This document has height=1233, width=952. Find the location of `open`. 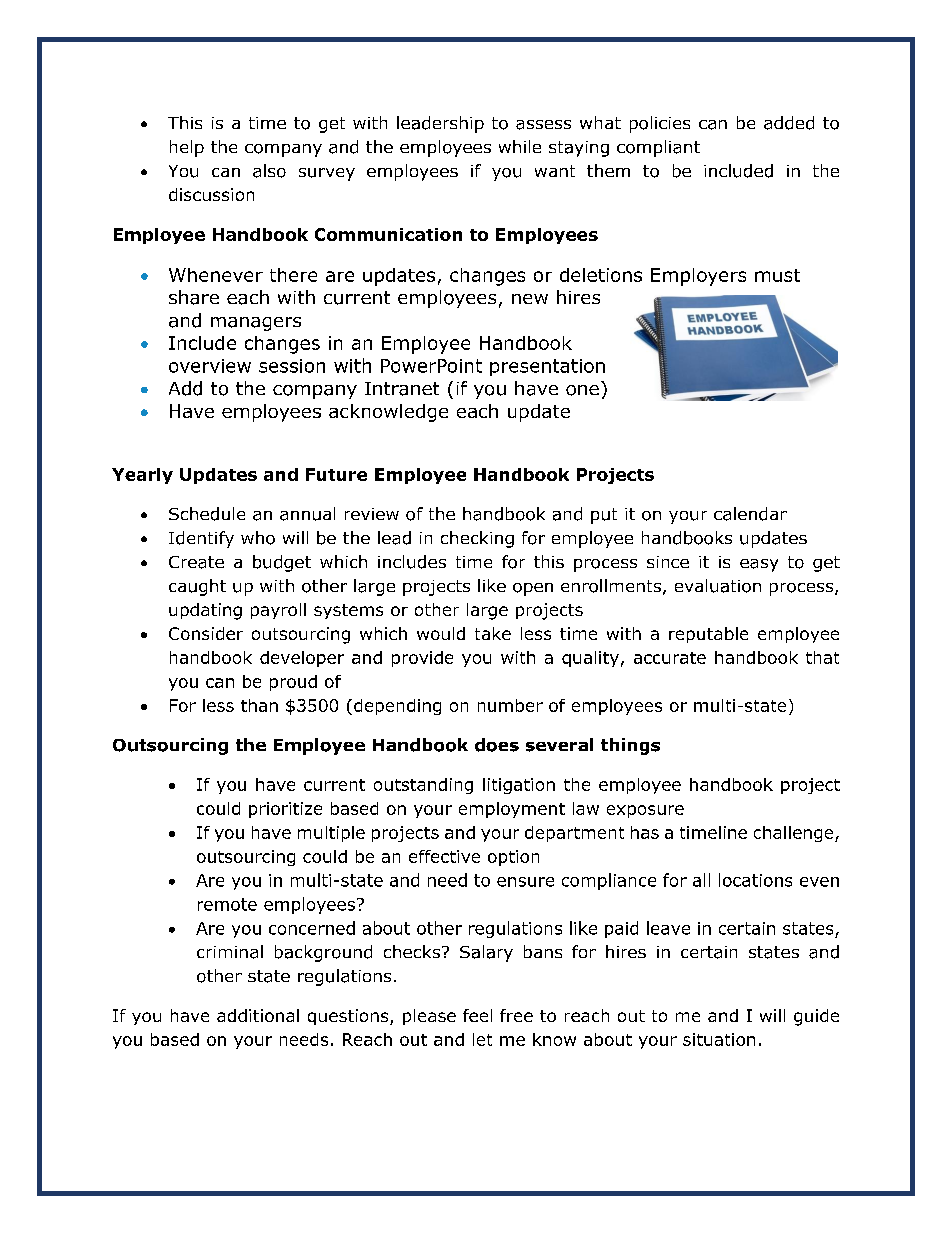

open is located at coordinates (533, 589).
